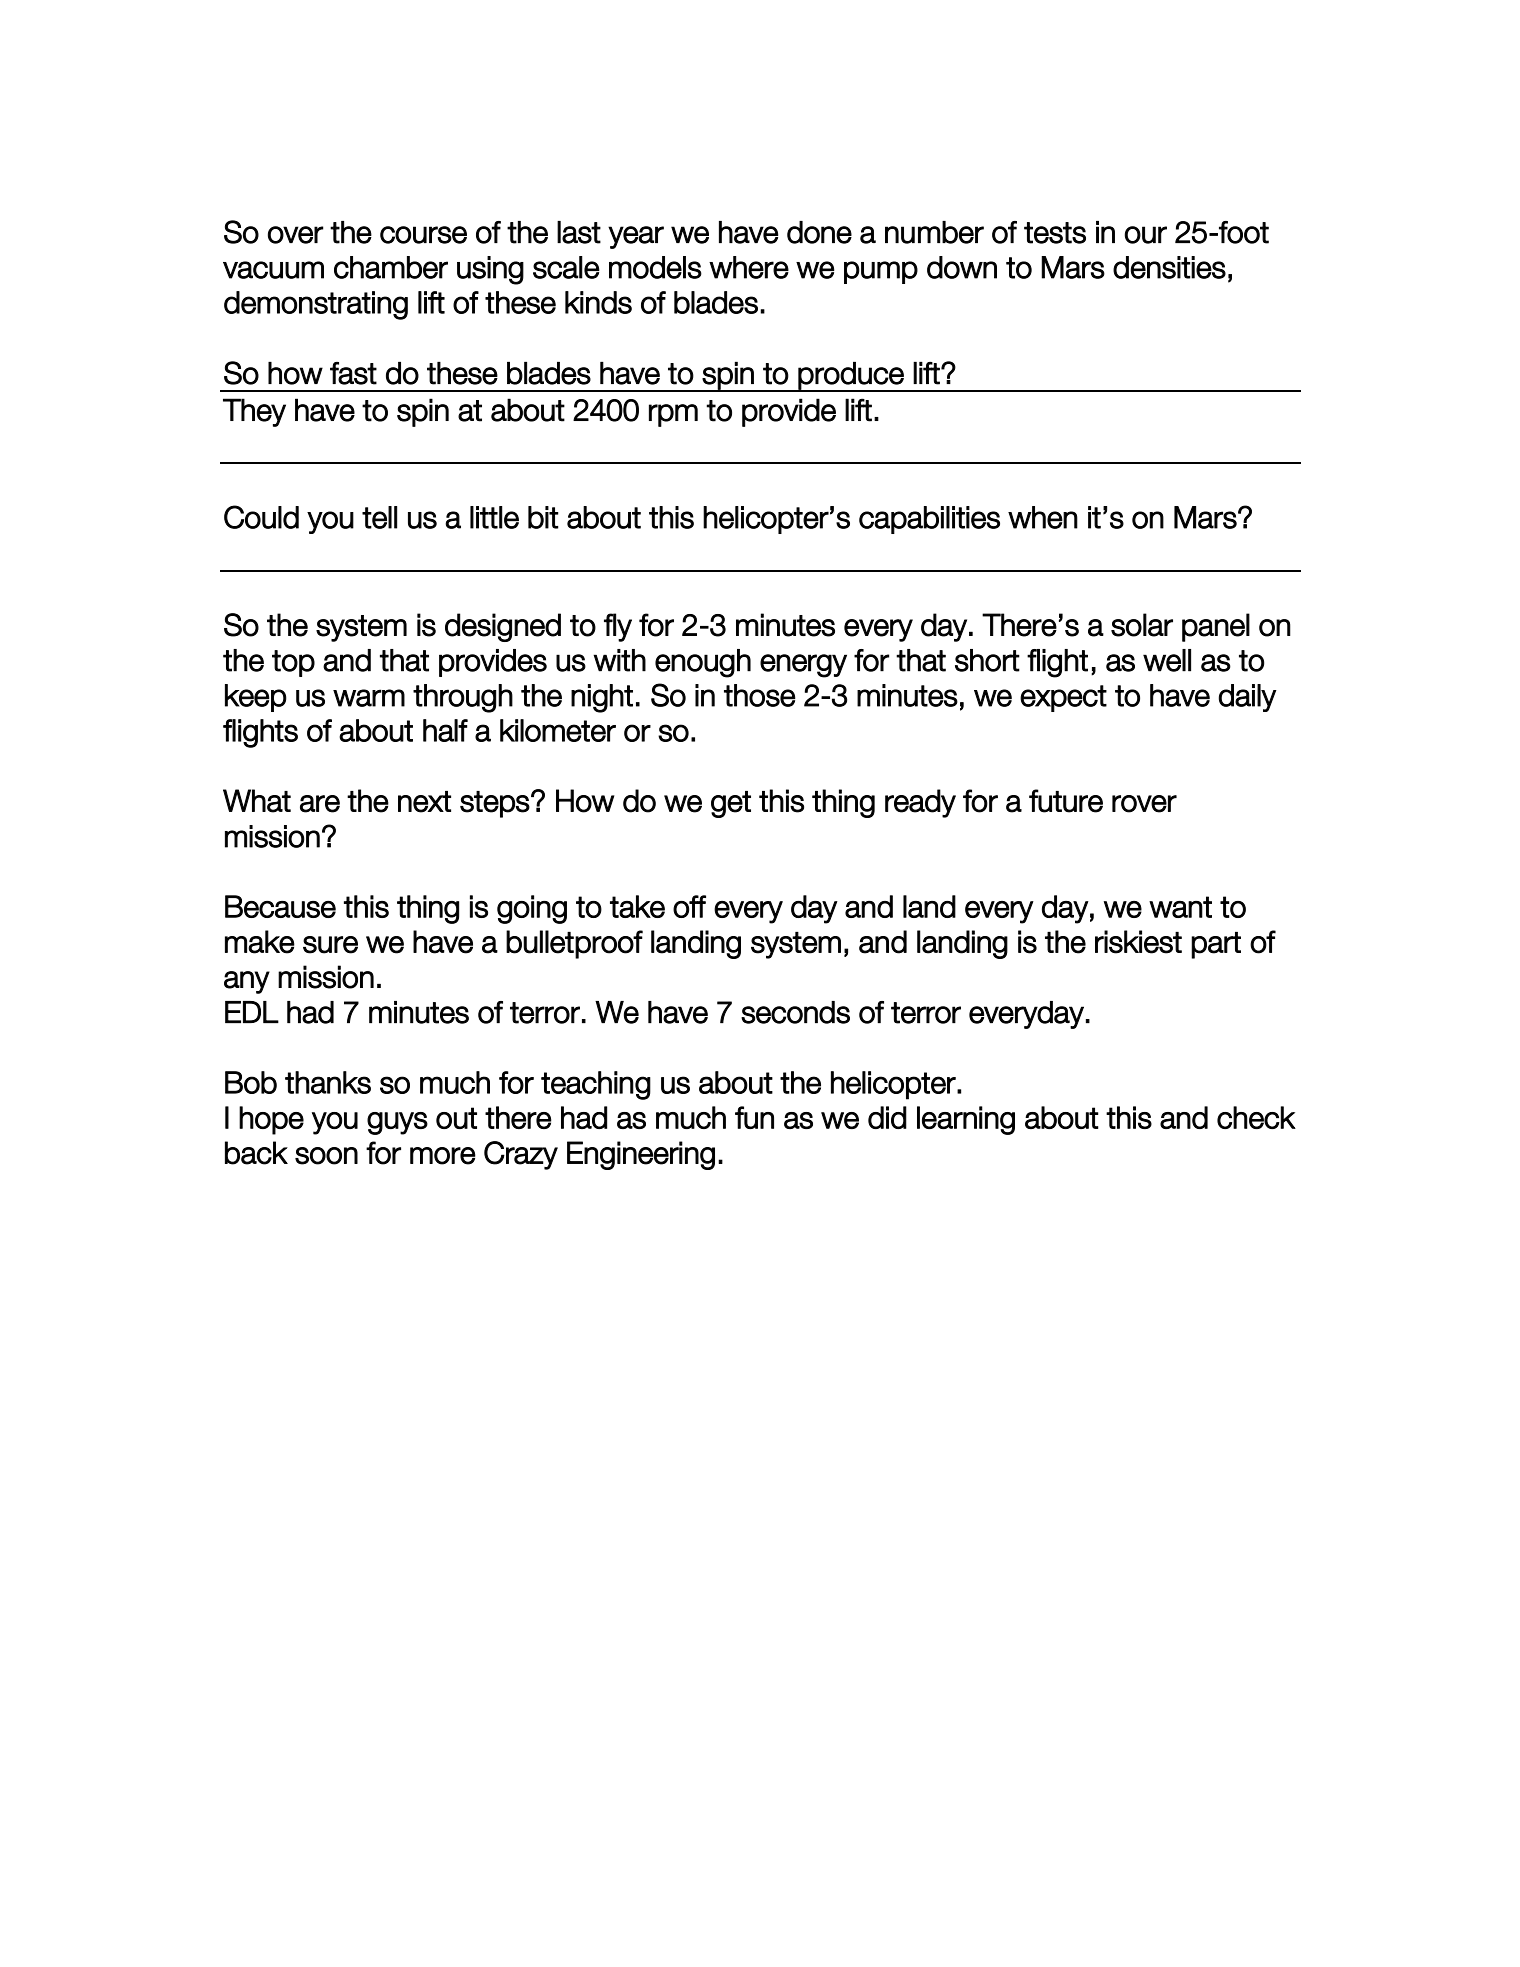  I want to click on check, so click(1256, 1117).
